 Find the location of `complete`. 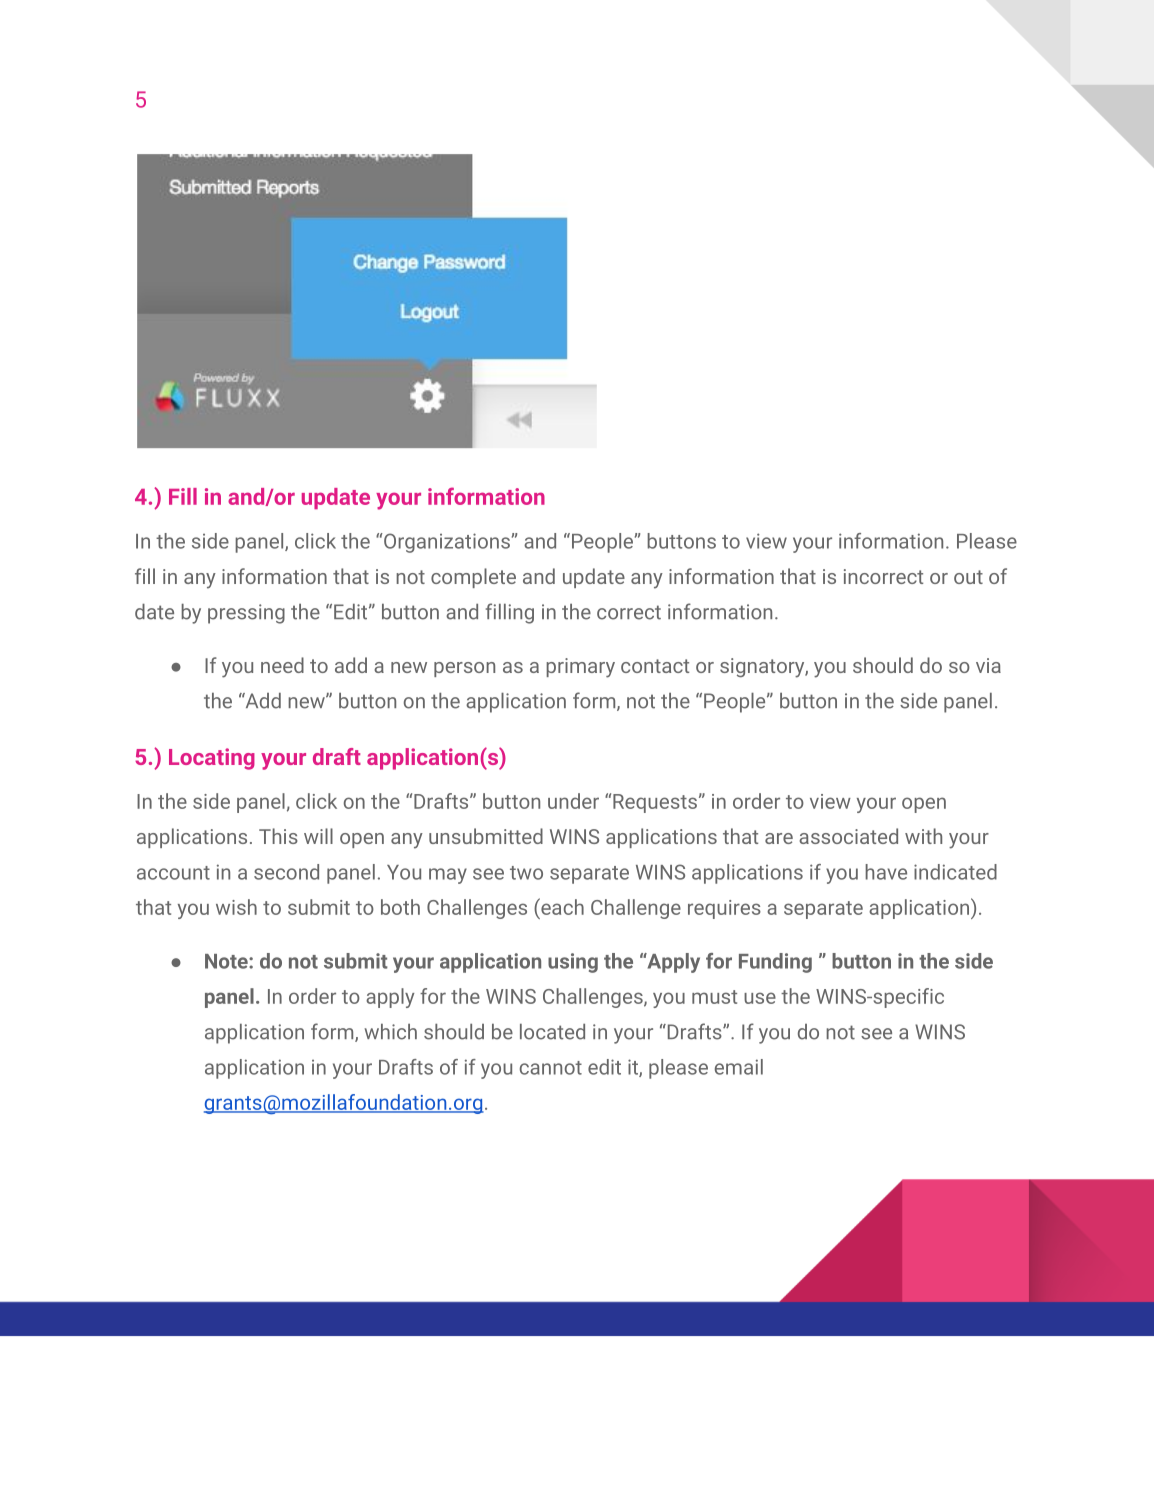

complete is located at coordinates (473, 578).
